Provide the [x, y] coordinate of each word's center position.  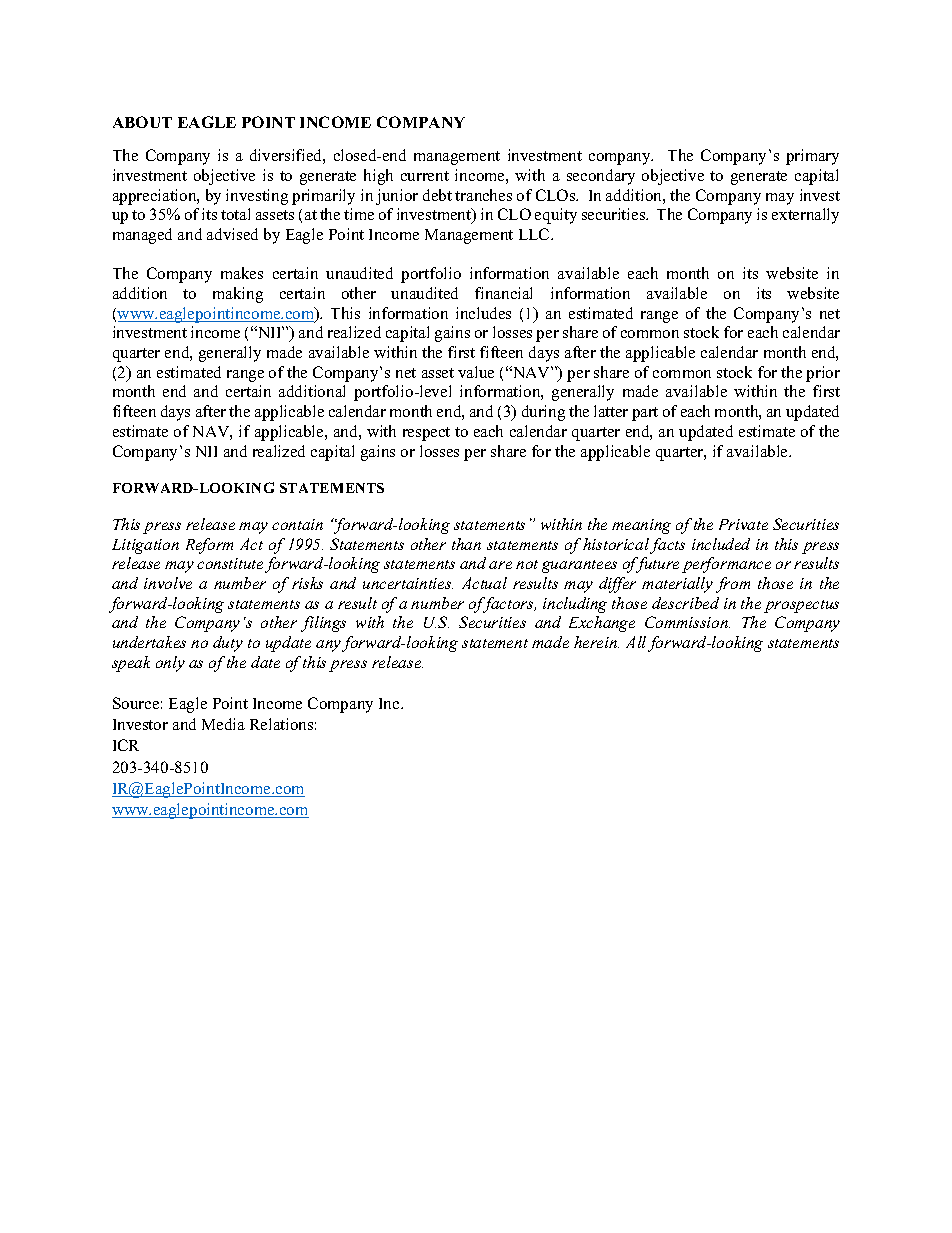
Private [743, 524]
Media [223, 724]
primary [812, 157]
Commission [687, 622]
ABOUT [142, 122]
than [466, 544]
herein [596, 642]
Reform [209, 546]
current [425, 176]
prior [823, 374]
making [238, 295]
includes [483, 313]
